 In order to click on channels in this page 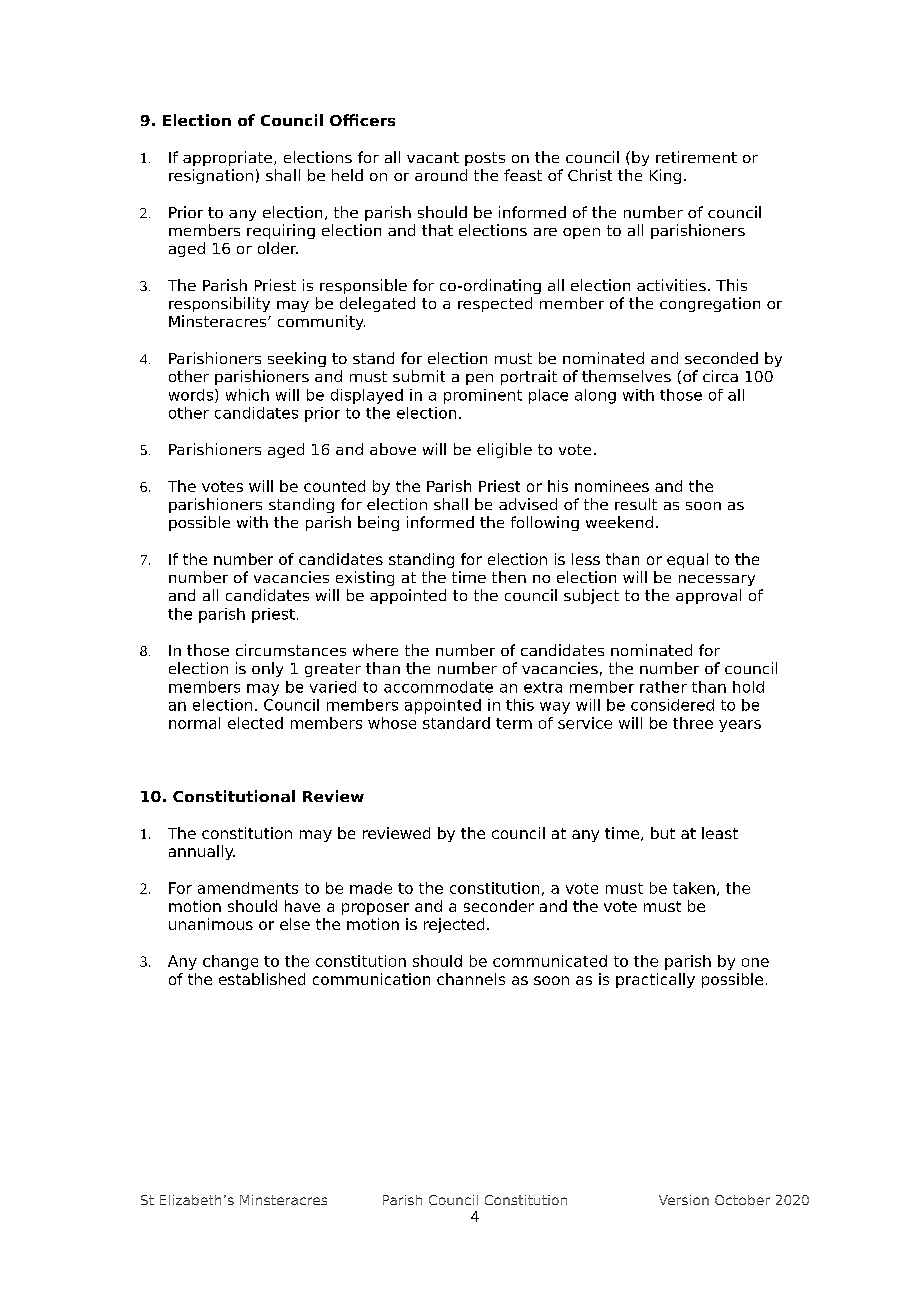, I will do `click(471, 979)`.
